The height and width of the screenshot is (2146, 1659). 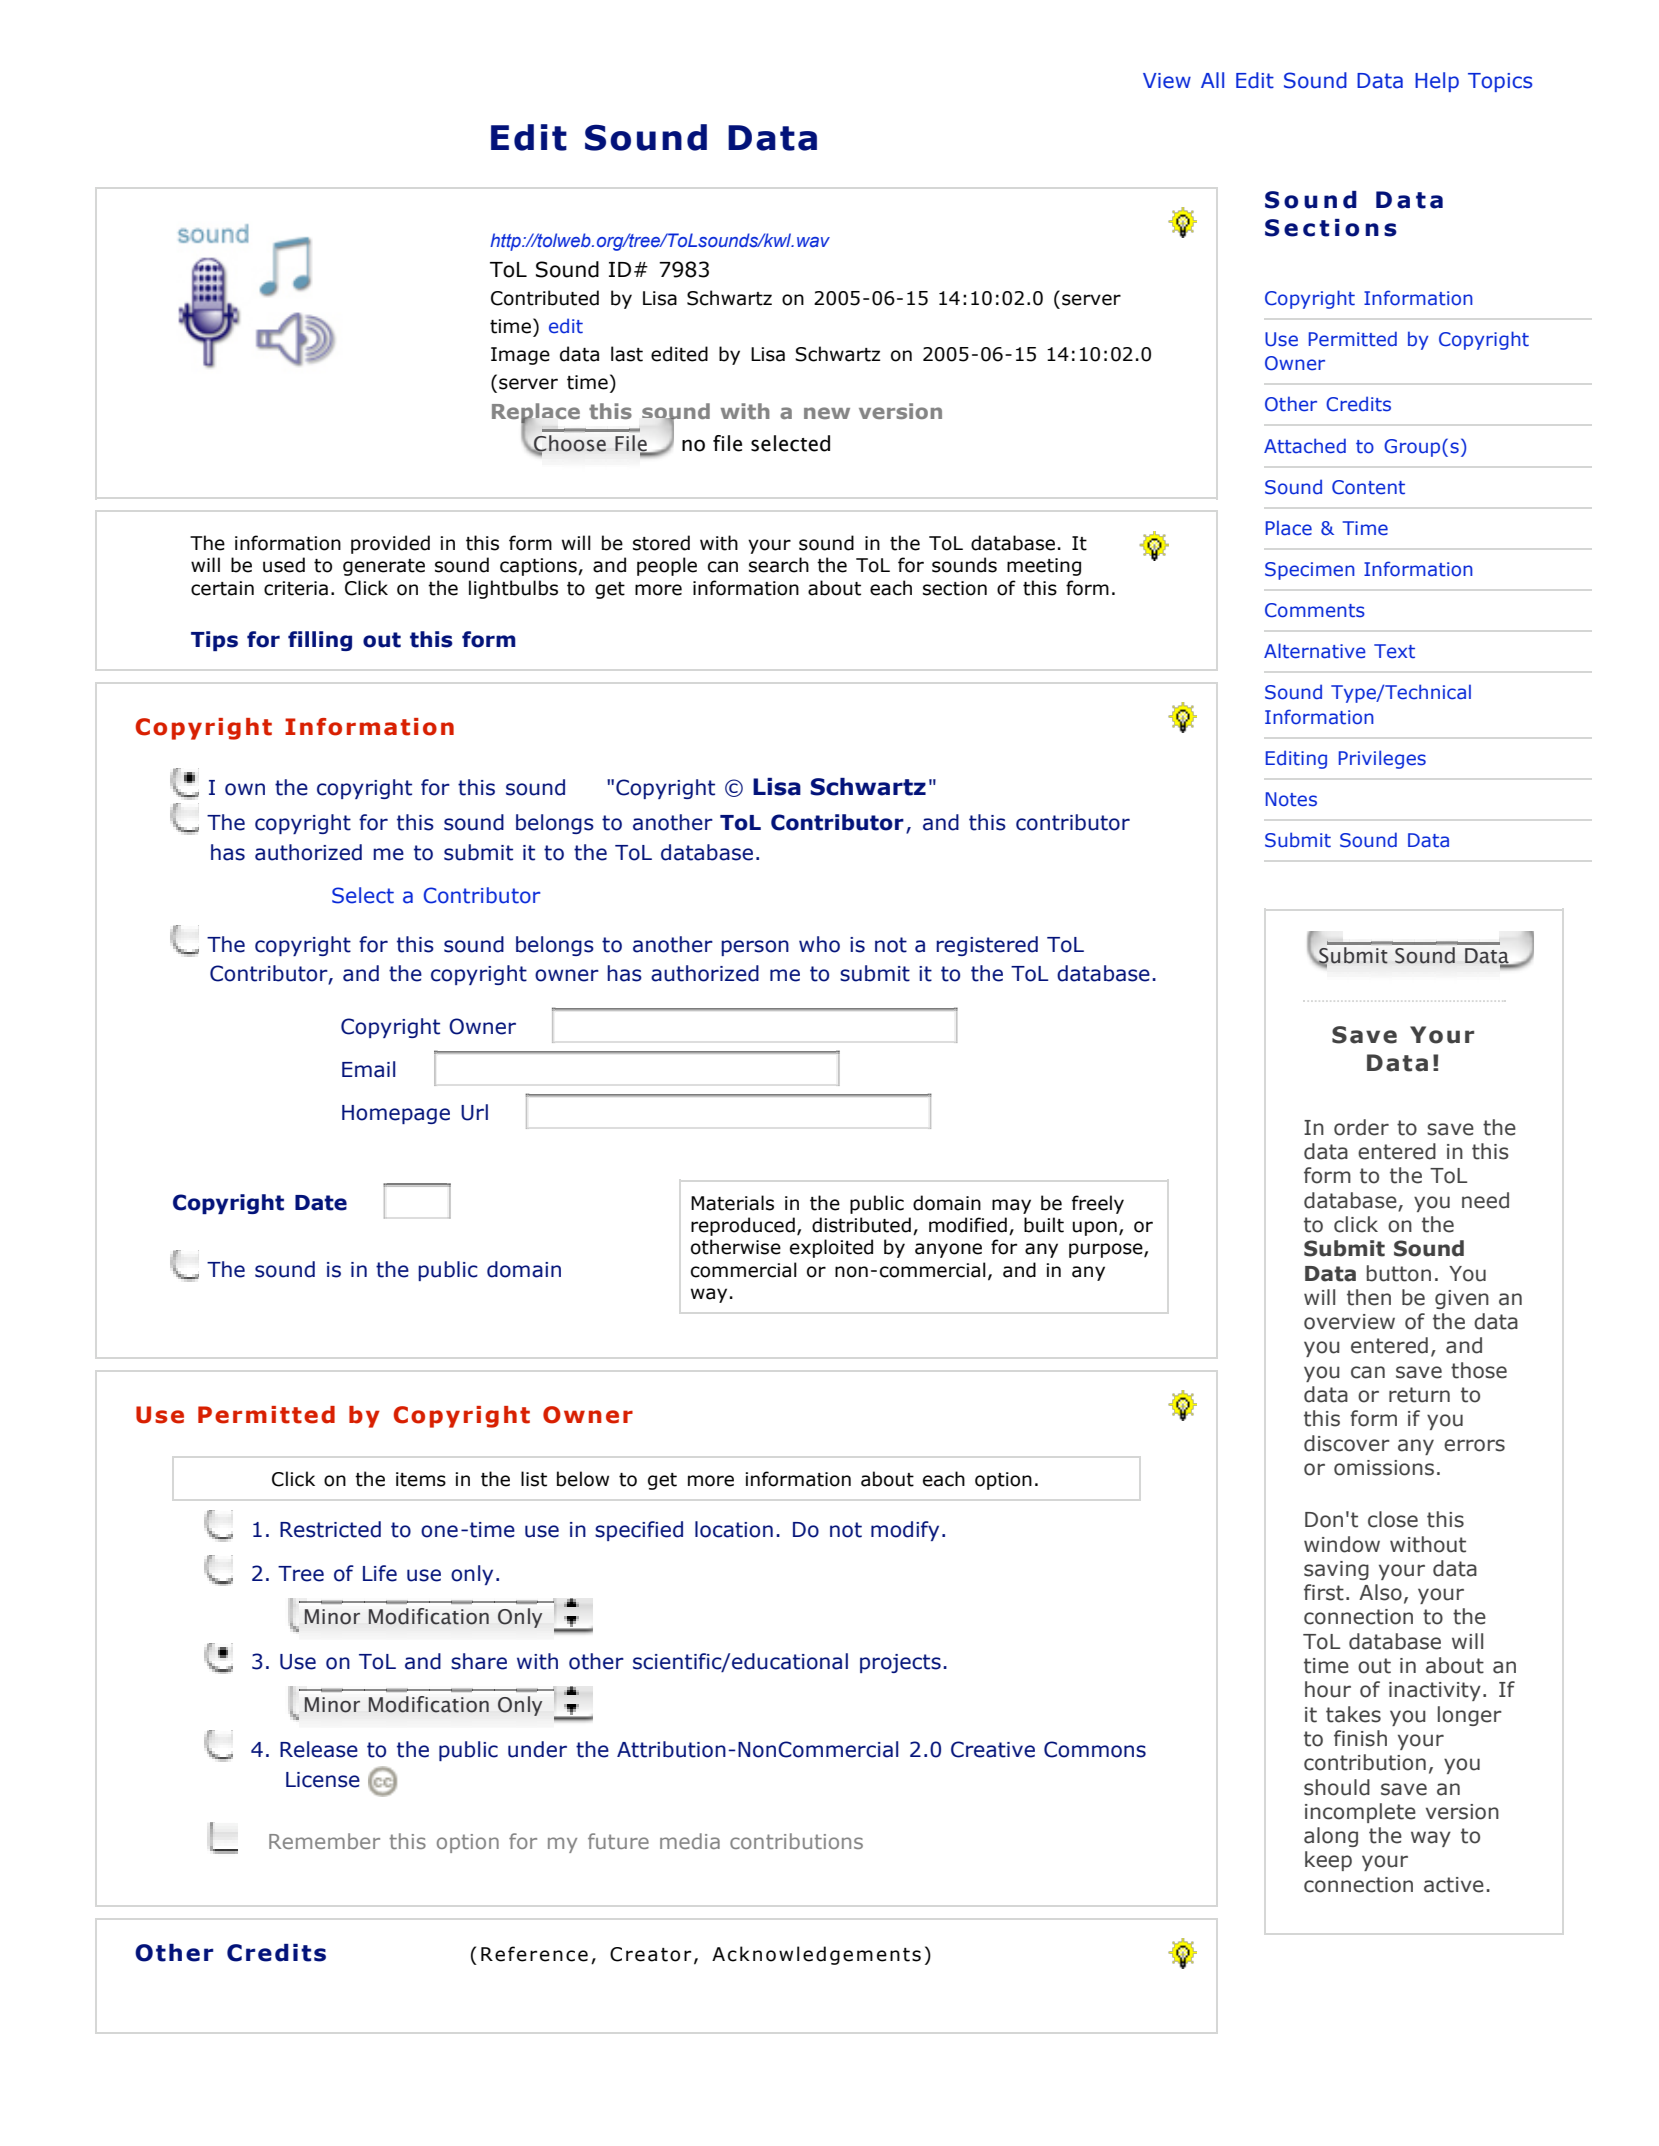 I want to click on All, so click(x=1212, y=80).
